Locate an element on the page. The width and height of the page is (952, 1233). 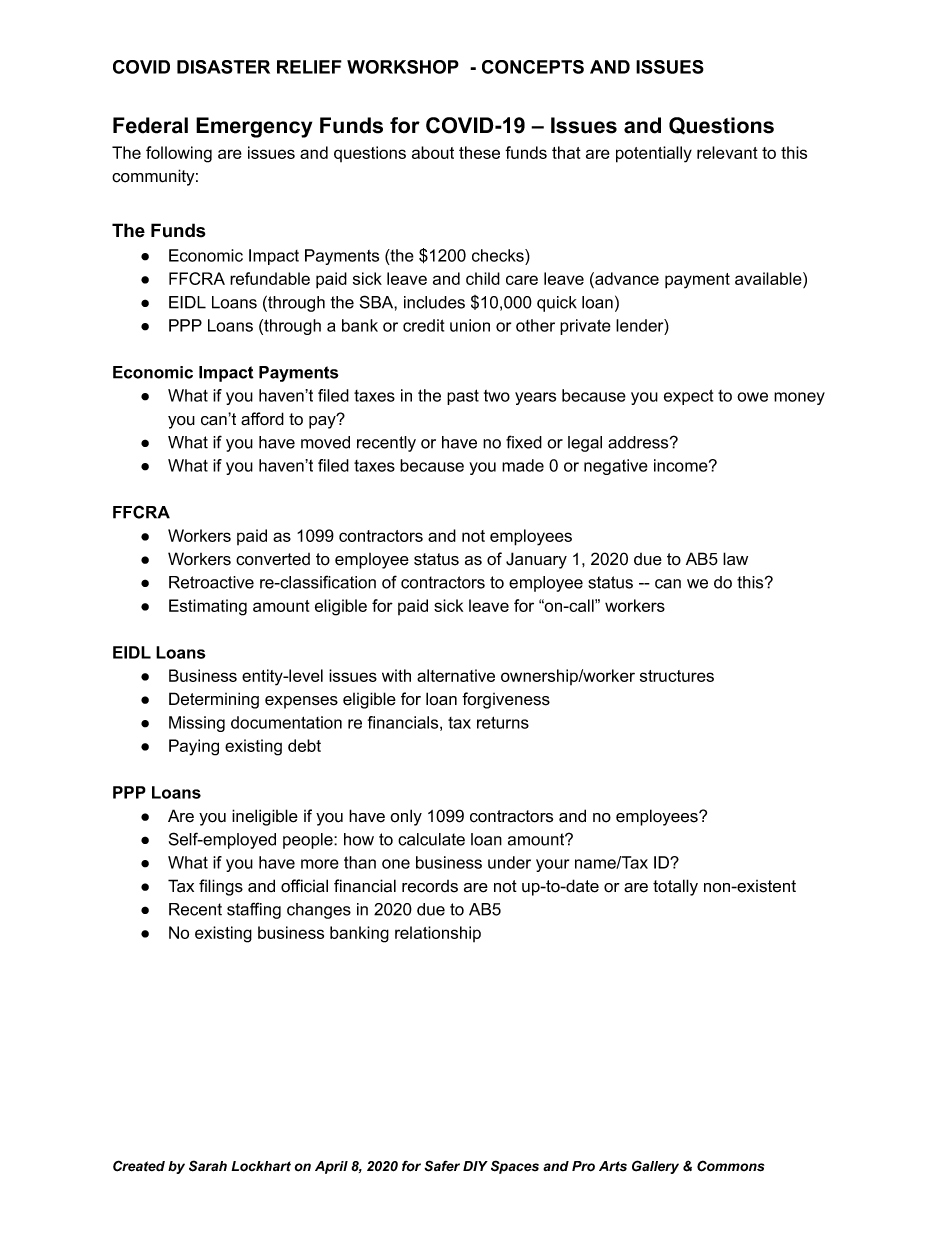
DIY is located at coordinates (475, 1166).
